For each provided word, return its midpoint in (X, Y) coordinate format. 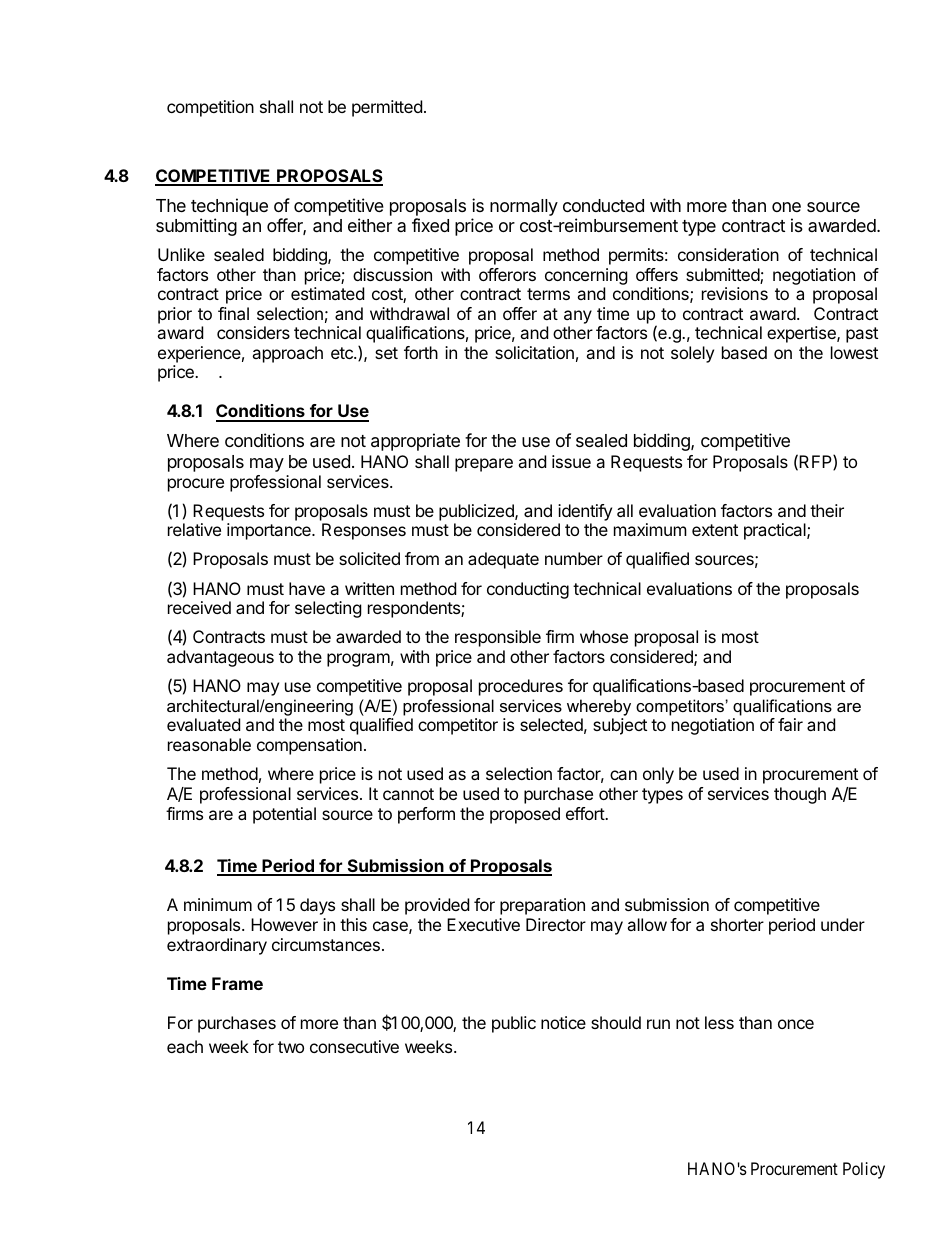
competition (210, 108)
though (800, 795)
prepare (484, 465)
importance (270, 531)
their (827, 510)
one (786, 207)
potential (284, 815)
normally (524, 207)
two (291, 1047)
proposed (525, 815)
